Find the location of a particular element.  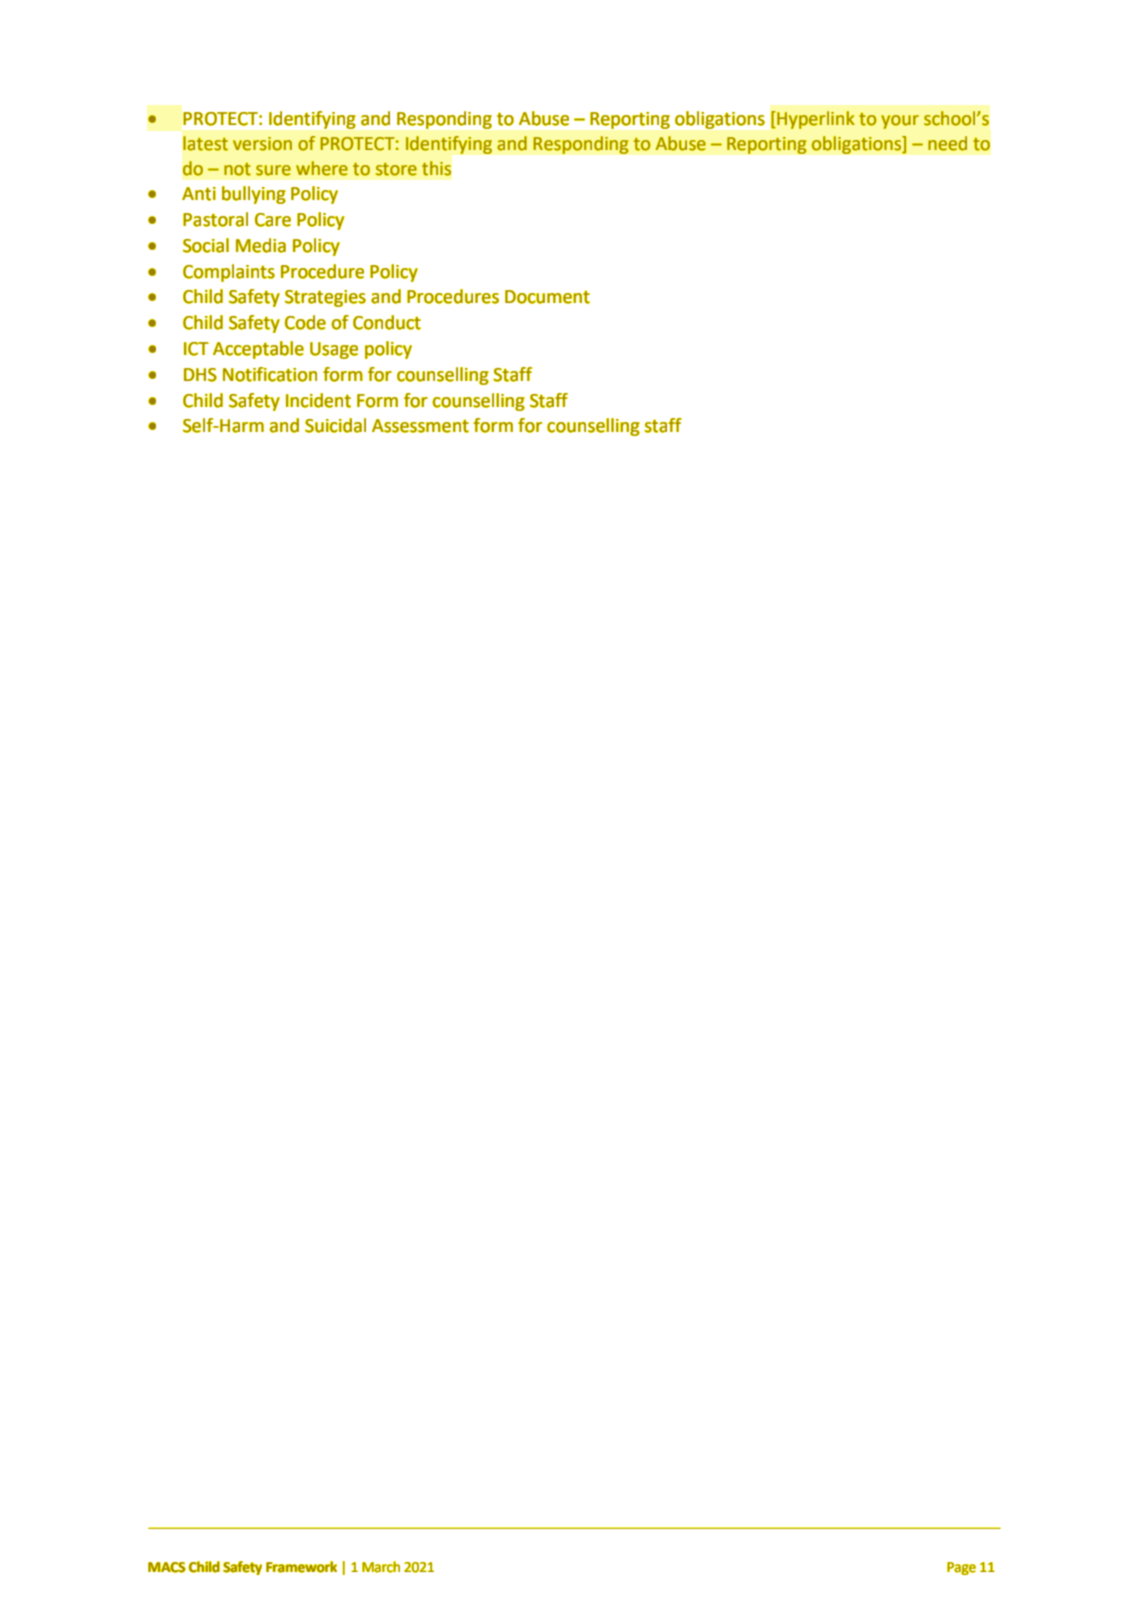

this is located at coordinates (436, 168).
